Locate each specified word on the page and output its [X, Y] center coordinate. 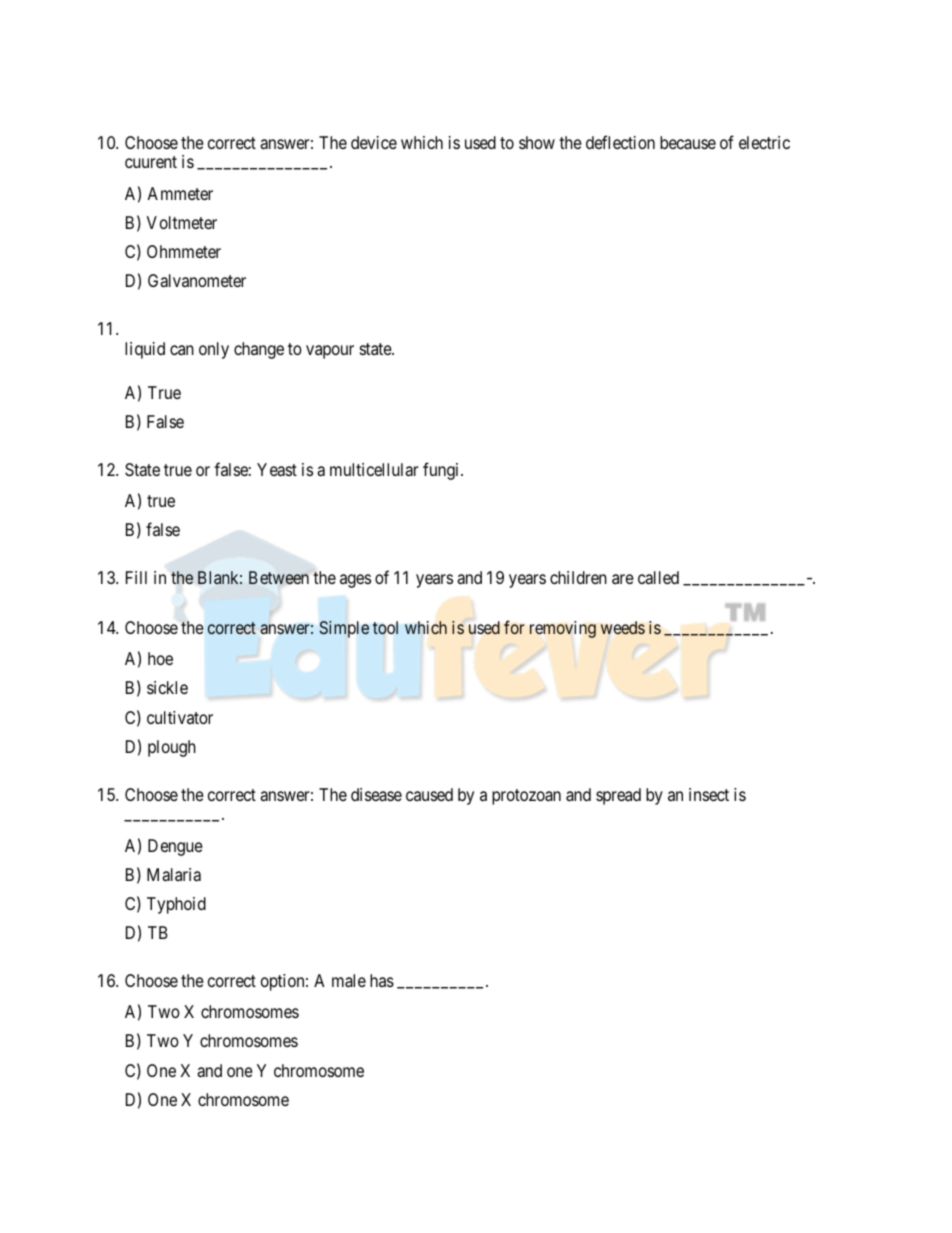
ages [355, 581]
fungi [442, 471]
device [374, 142]
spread [618, 796]
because [688, 142]
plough [172, 748]
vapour [330, 352]
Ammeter [180, 193]
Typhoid [176, 905]
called [658, 578]
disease [376, 794]
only [214, 350]
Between [279, 577]
